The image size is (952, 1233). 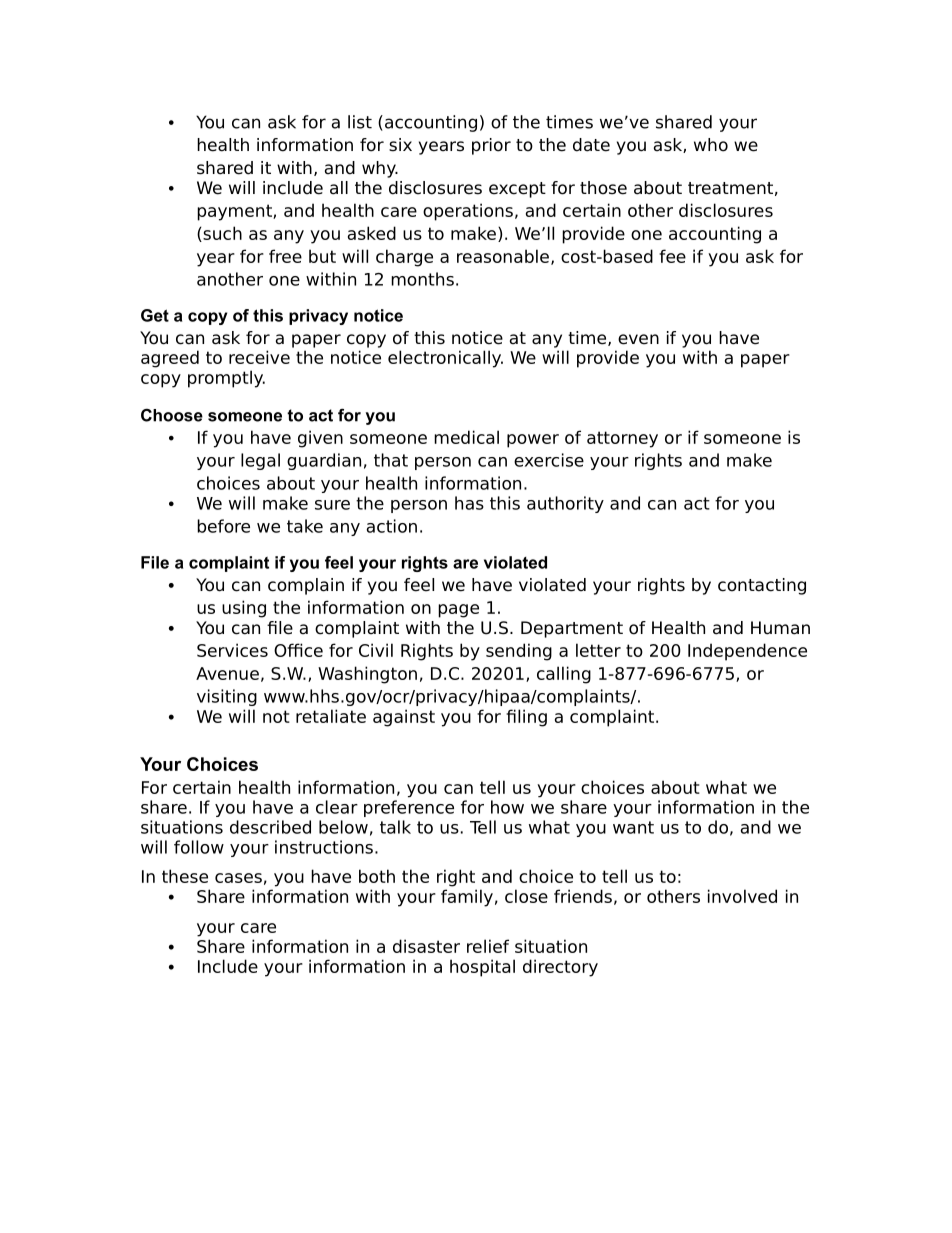 I want to click on prior, so click(x=491, y=146).
